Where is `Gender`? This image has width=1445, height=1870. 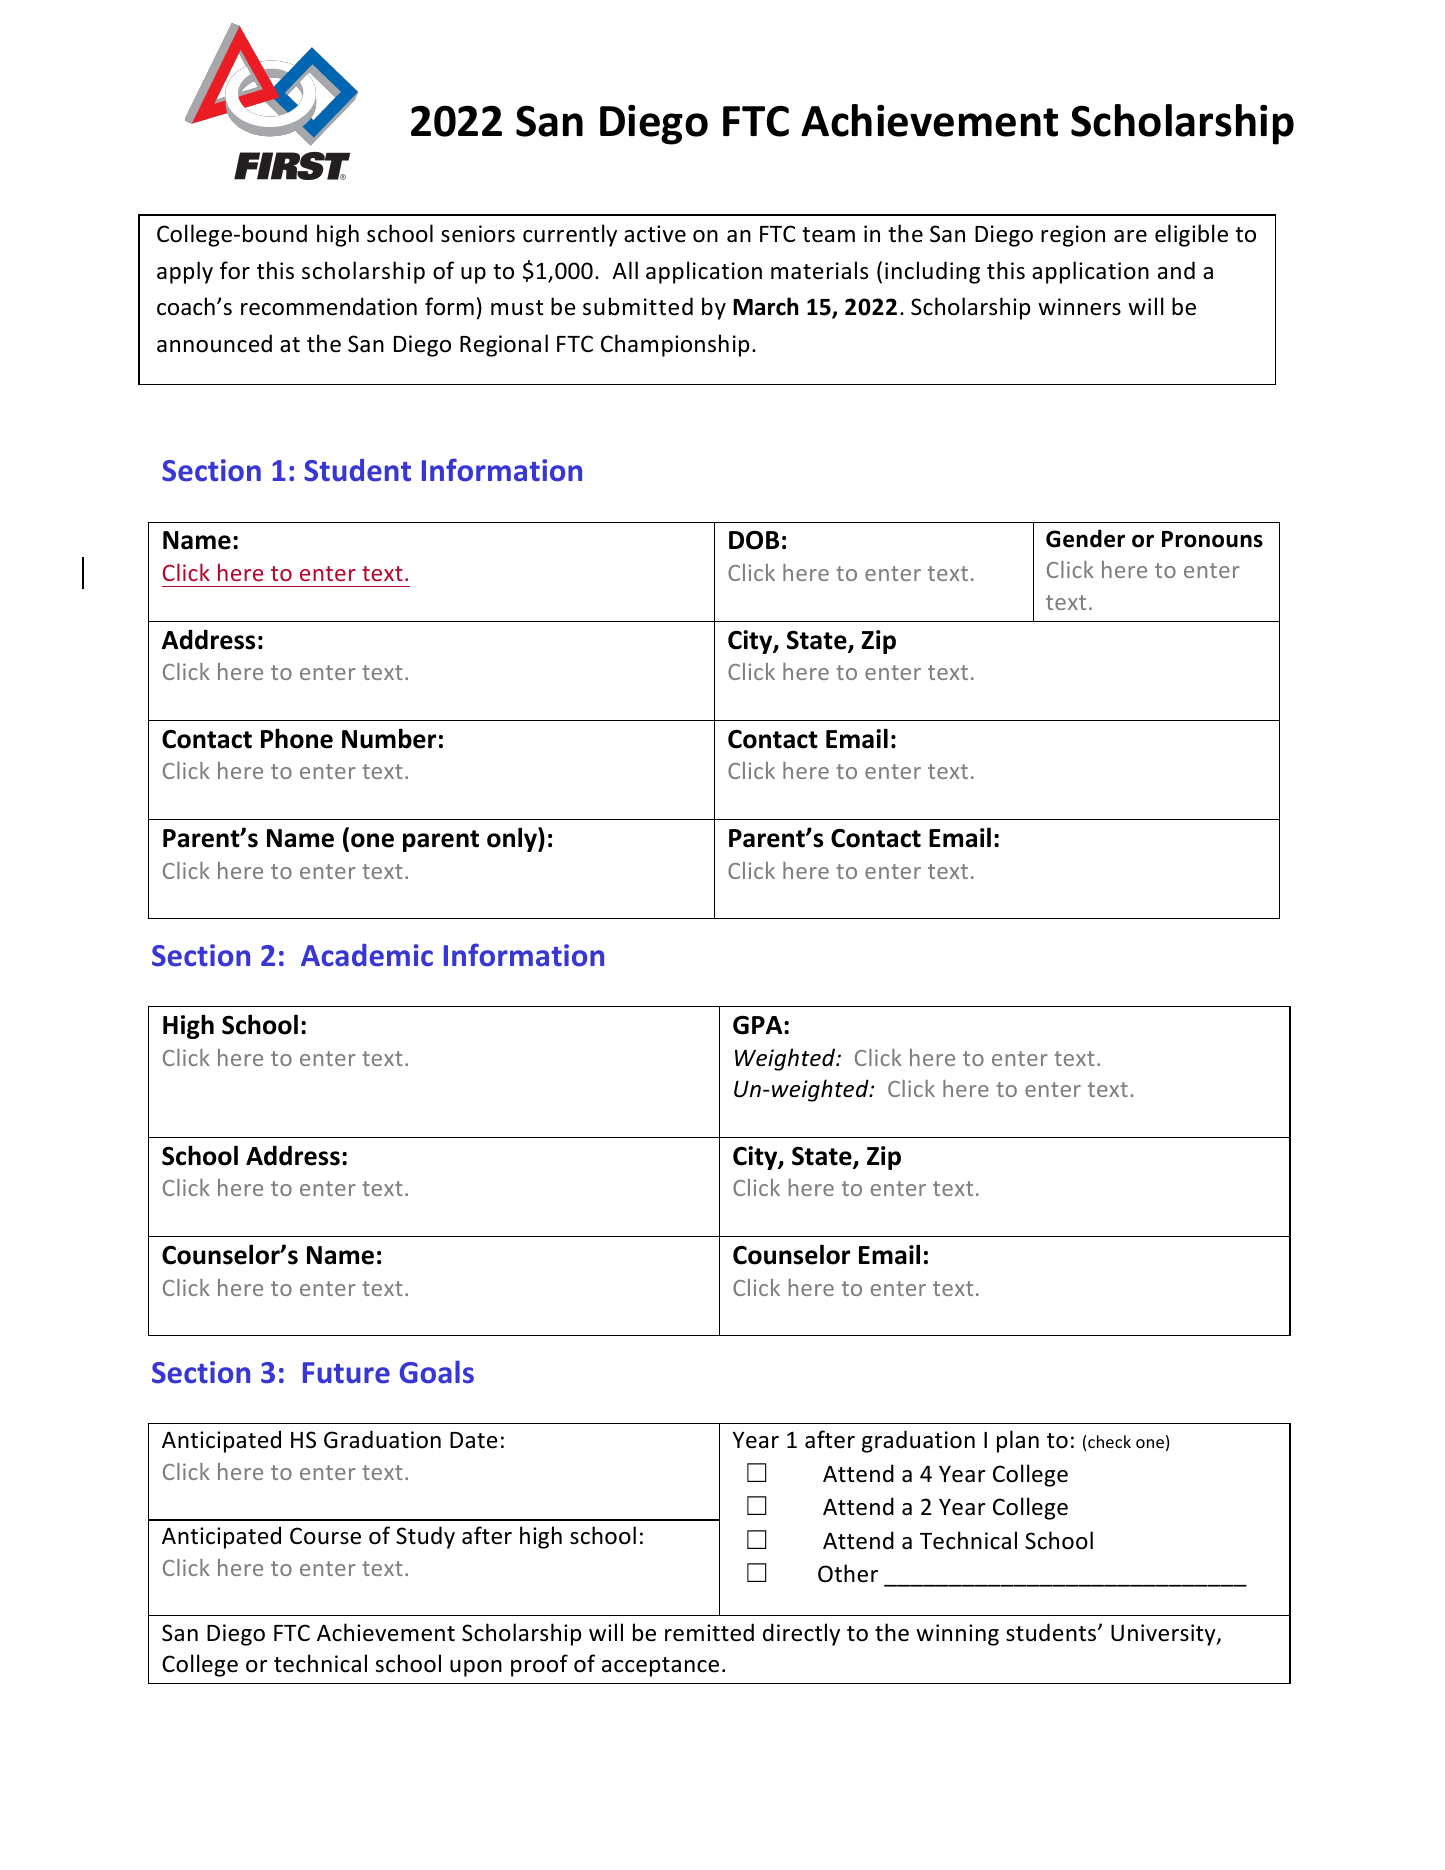
Gender is located at coordinates (1085, 538).
